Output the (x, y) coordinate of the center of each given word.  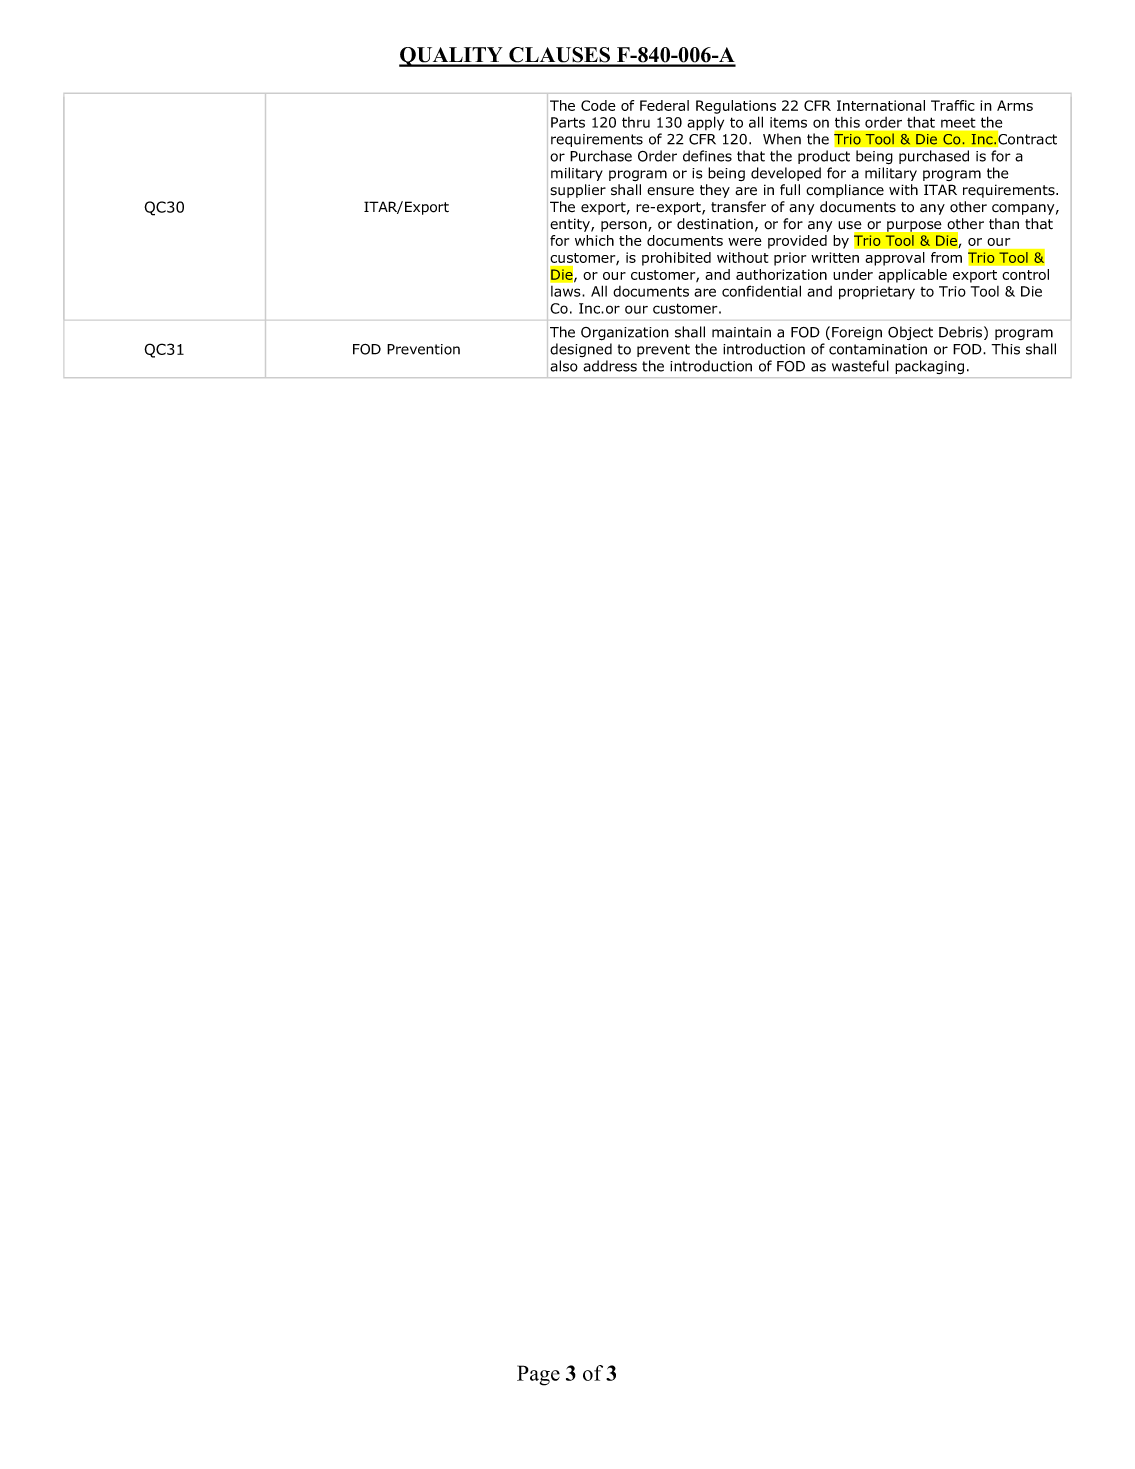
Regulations (736, 107)
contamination (878, 349)
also (564, 366)
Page (538, 1375)
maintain (741, 332)
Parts (568, 122)
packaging (929, 367)
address (610, 366)
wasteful (860, 366)
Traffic (953, 105)
